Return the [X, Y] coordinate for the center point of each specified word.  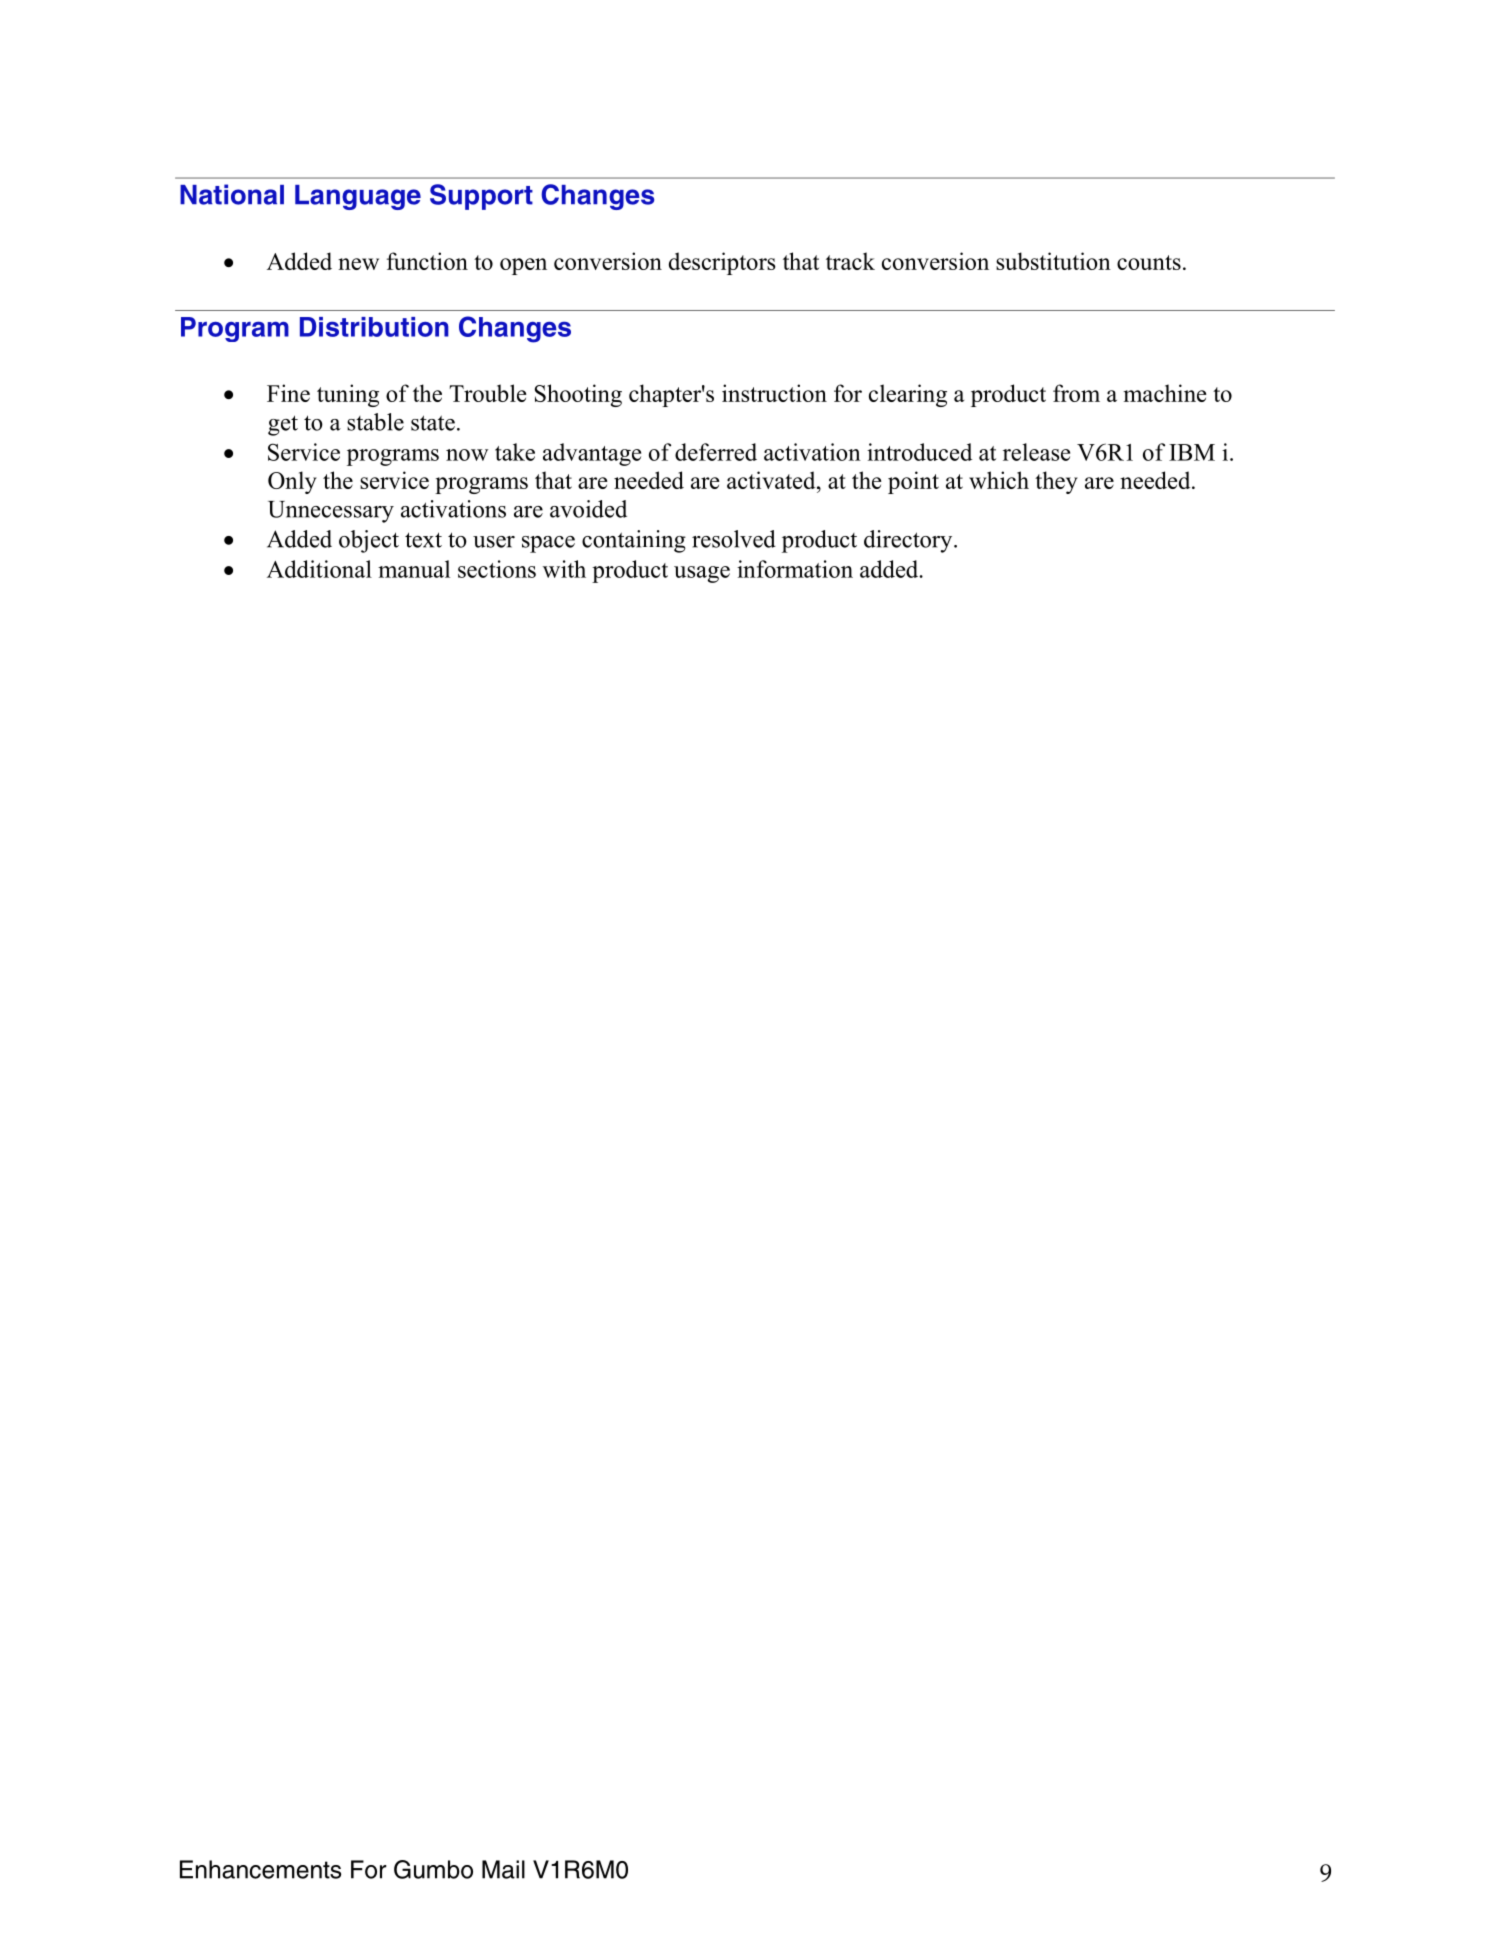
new [358, 264]
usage [702, 574]
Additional [319, 569]
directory [909, 541]
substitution [1053, 261]
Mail [503, 1869]
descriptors [722, 263]
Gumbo [433, 1869]
